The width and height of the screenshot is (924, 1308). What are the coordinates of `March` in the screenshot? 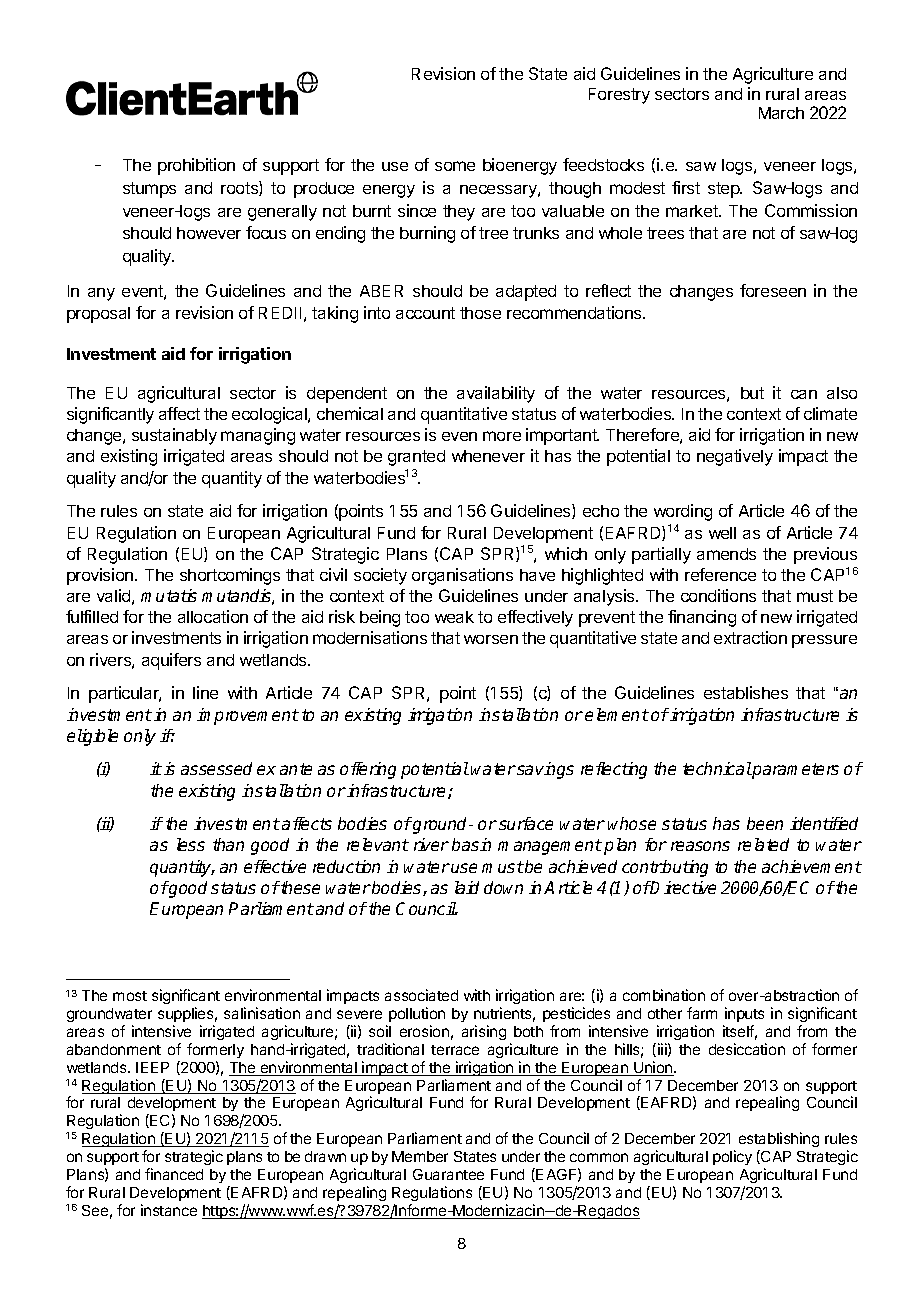 It's located at (781, 113).
